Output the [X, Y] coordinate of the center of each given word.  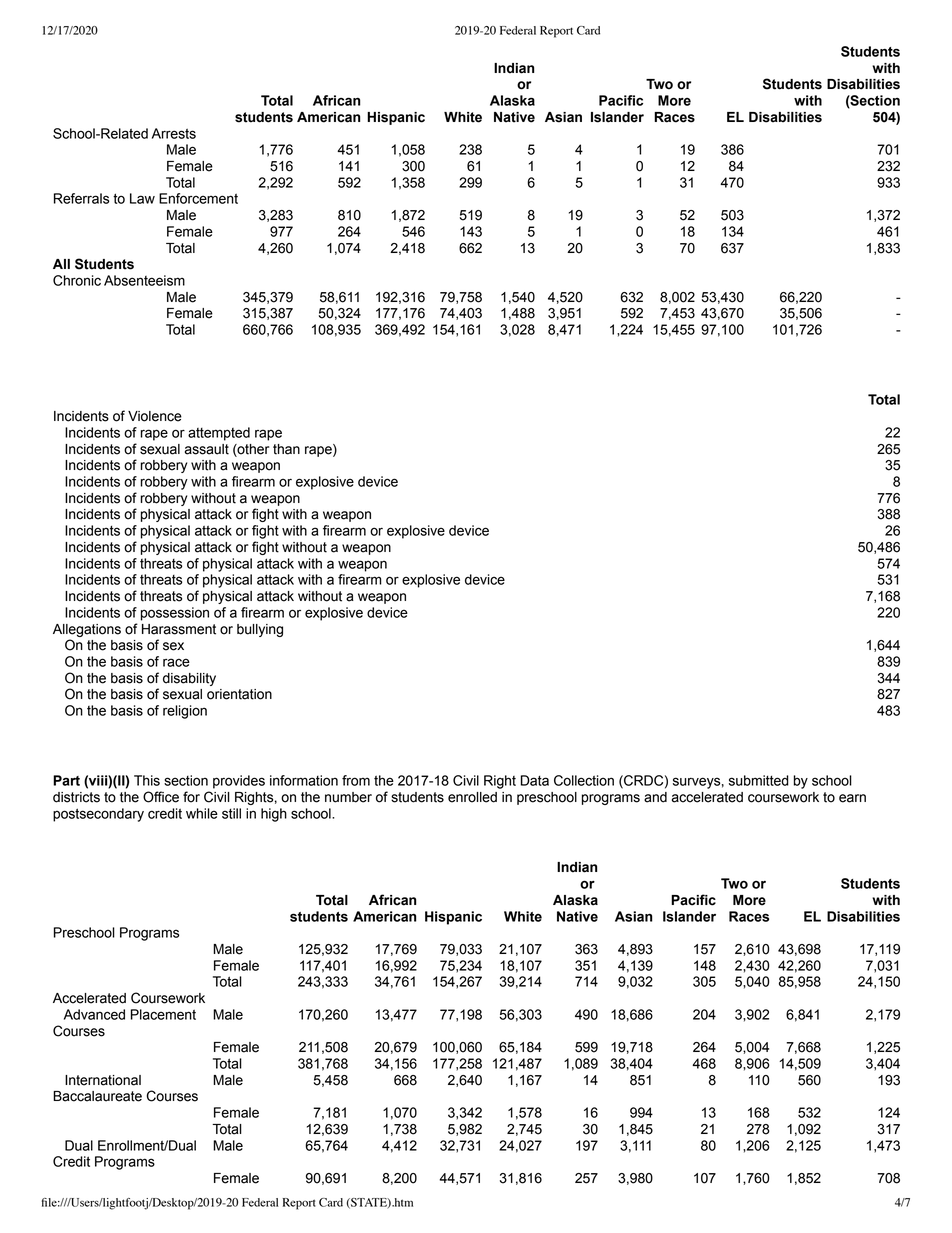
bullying [260, 630]
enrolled [472, 797]
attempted [219, 434]
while [202, 813]
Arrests [174, 133]
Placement [163, 1014]
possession [175, 614]
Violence [155, 416]
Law [142, 198]
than [286, 449]
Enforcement [198, 198]
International [103, 1080]
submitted [759, 780]
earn [852, 798]
